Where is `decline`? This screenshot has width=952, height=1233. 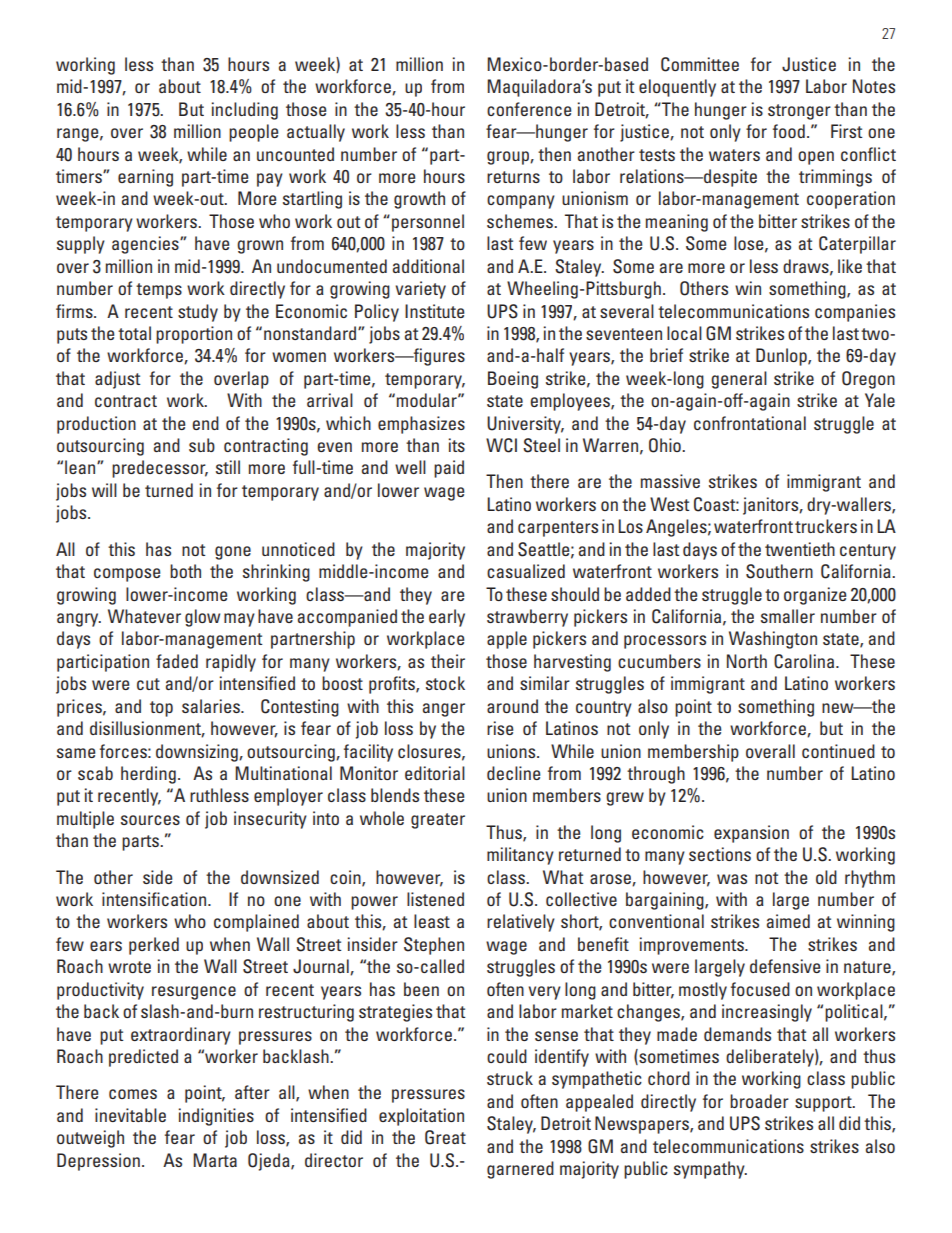
decline is located at coordinates (513, 773).
